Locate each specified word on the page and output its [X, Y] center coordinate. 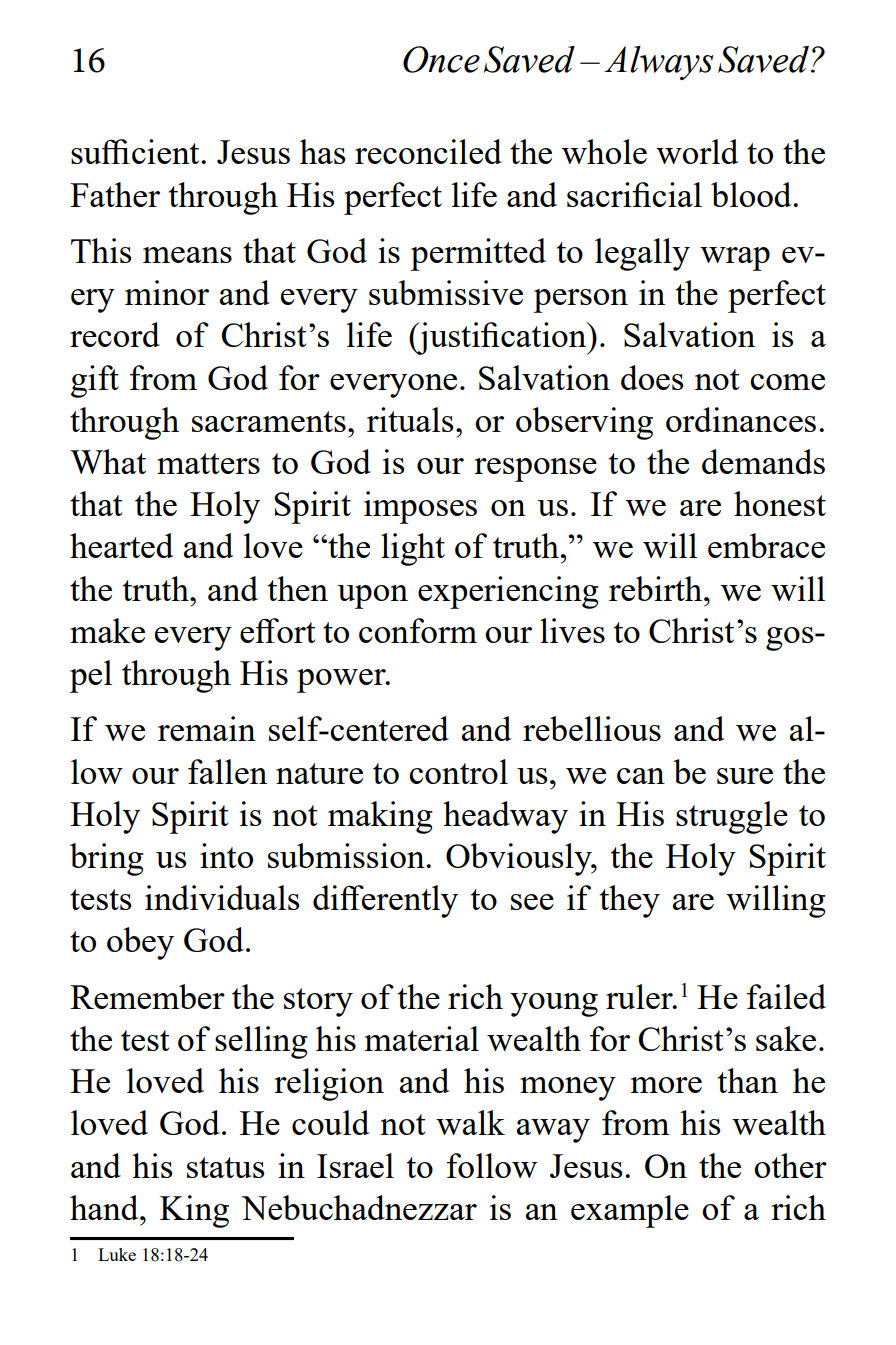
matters [208, 463]
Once [441, 59]
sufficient [136, 151]
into [226, 855]
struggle [732, 817]
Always [659, 63]
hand [105, 1207]
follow [492, 1165]
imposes [420, 507]
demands [763, 461]
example [630, 1211]
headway [505, 817]
